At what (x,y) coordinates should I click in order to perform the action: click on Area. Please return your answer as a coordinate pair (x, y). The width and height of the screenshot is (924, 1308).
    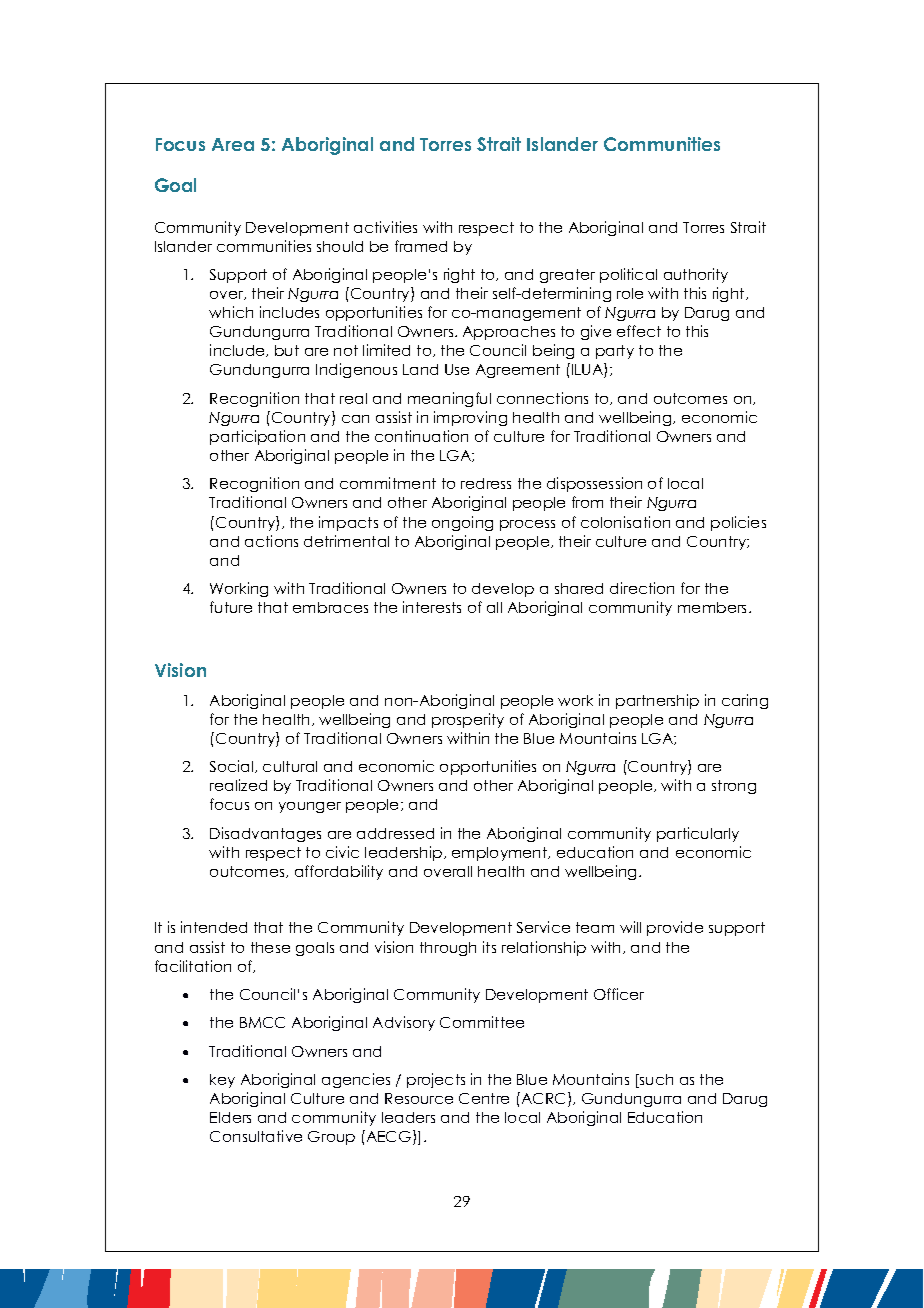
    Looking at the image, I should click on (233, 144).
